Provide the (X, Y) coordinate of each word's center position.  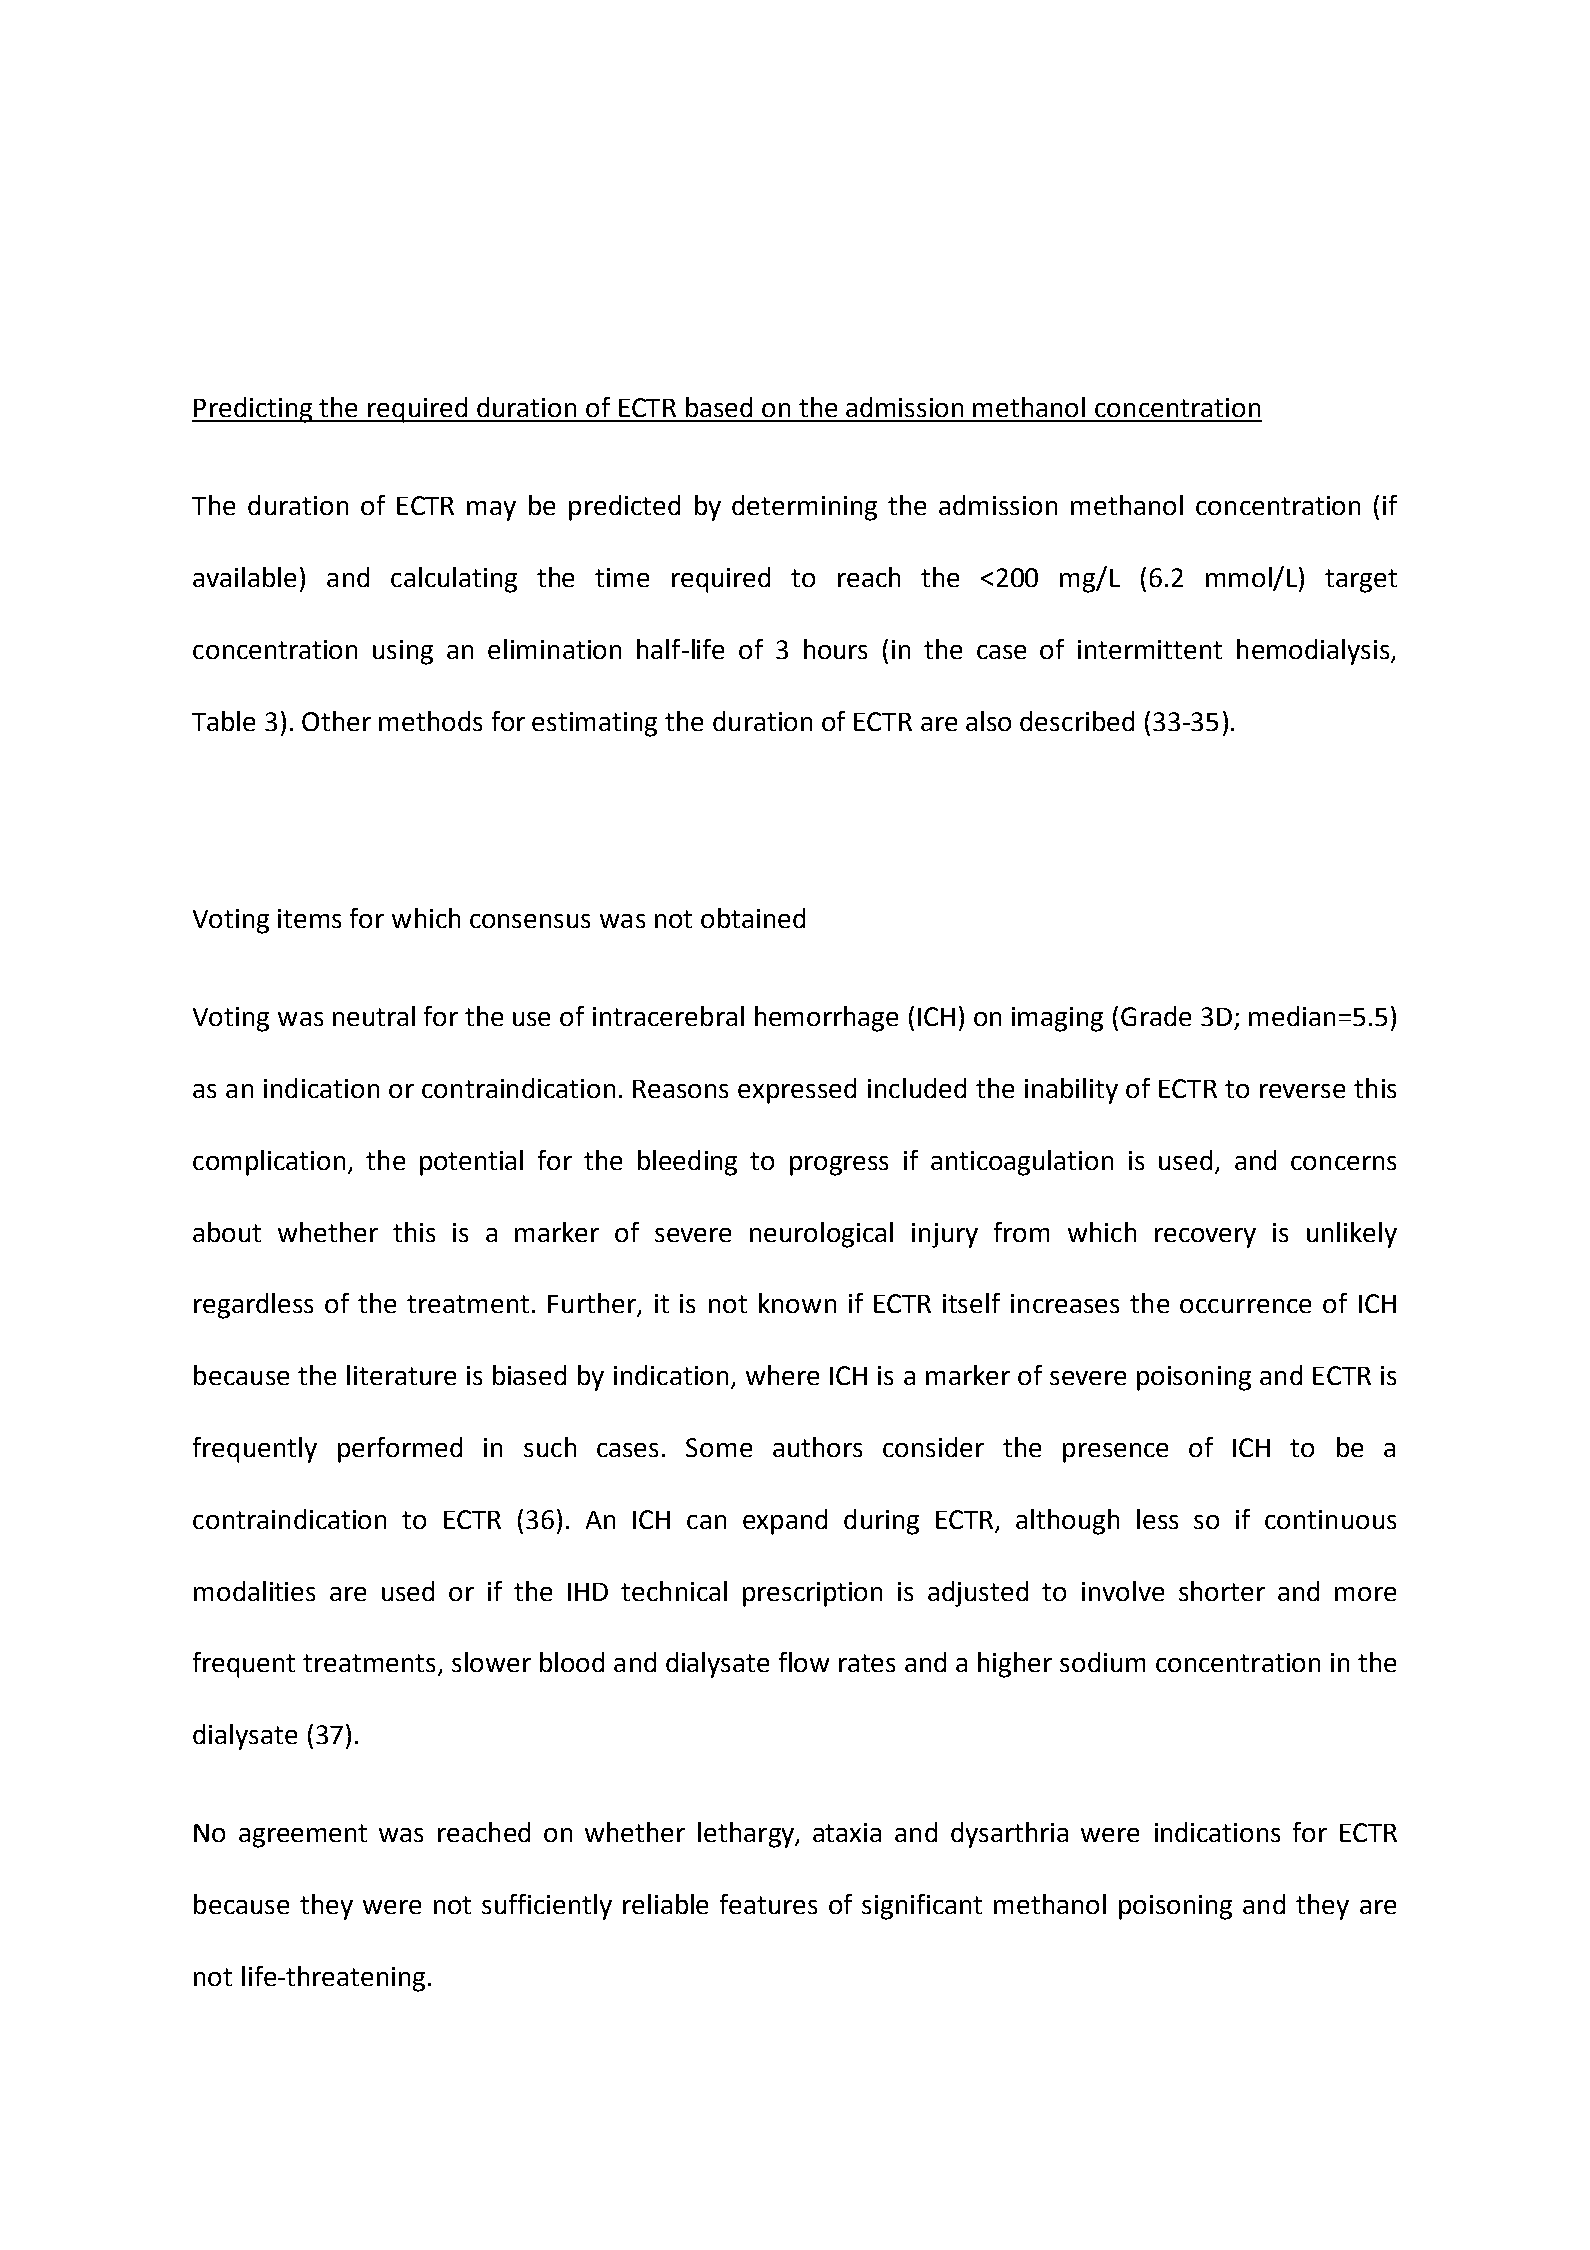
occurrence (1245, 1306)
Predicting (253, 410)
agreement (303, 1836)
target (1361, 581)
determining (804, 508)
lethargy (747, 1835)
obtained (753, 918)
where (782, 1375)
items (309, 918)
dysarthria (1009, 1835)
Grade (1156, 1016)
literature (401, 1375)
